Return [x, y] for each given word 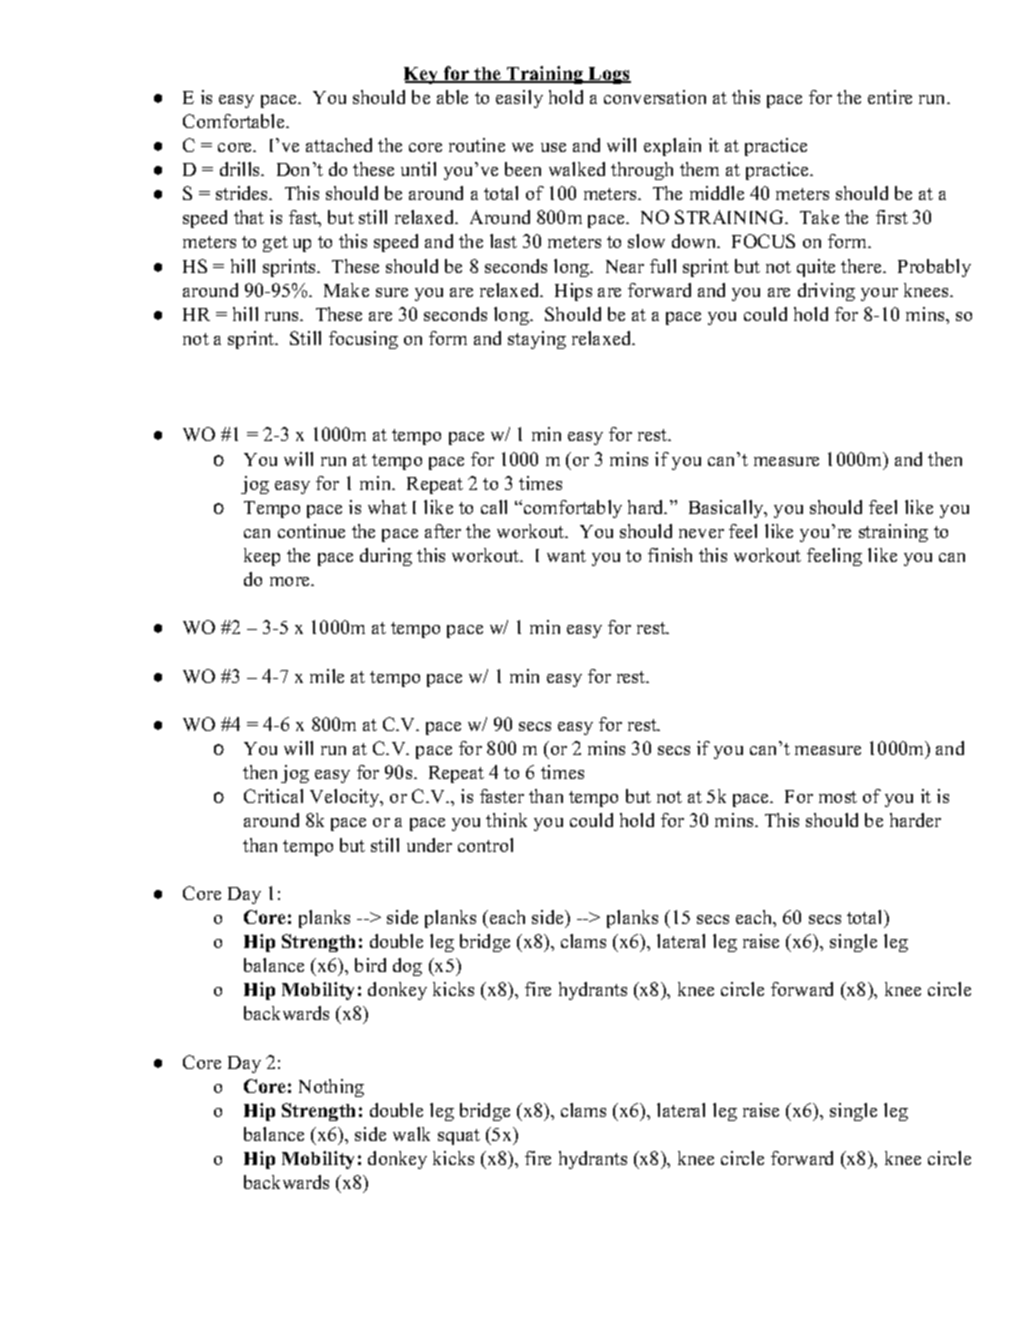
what [387, 507]
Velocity [346, 798]
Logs [609, 75]
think [506, 820]
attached [339, 145]
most [838, 797]
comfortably [571, 509]
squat [459, 1137]
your [879, 294]
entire [890, 97]
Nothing [331, 1088]
